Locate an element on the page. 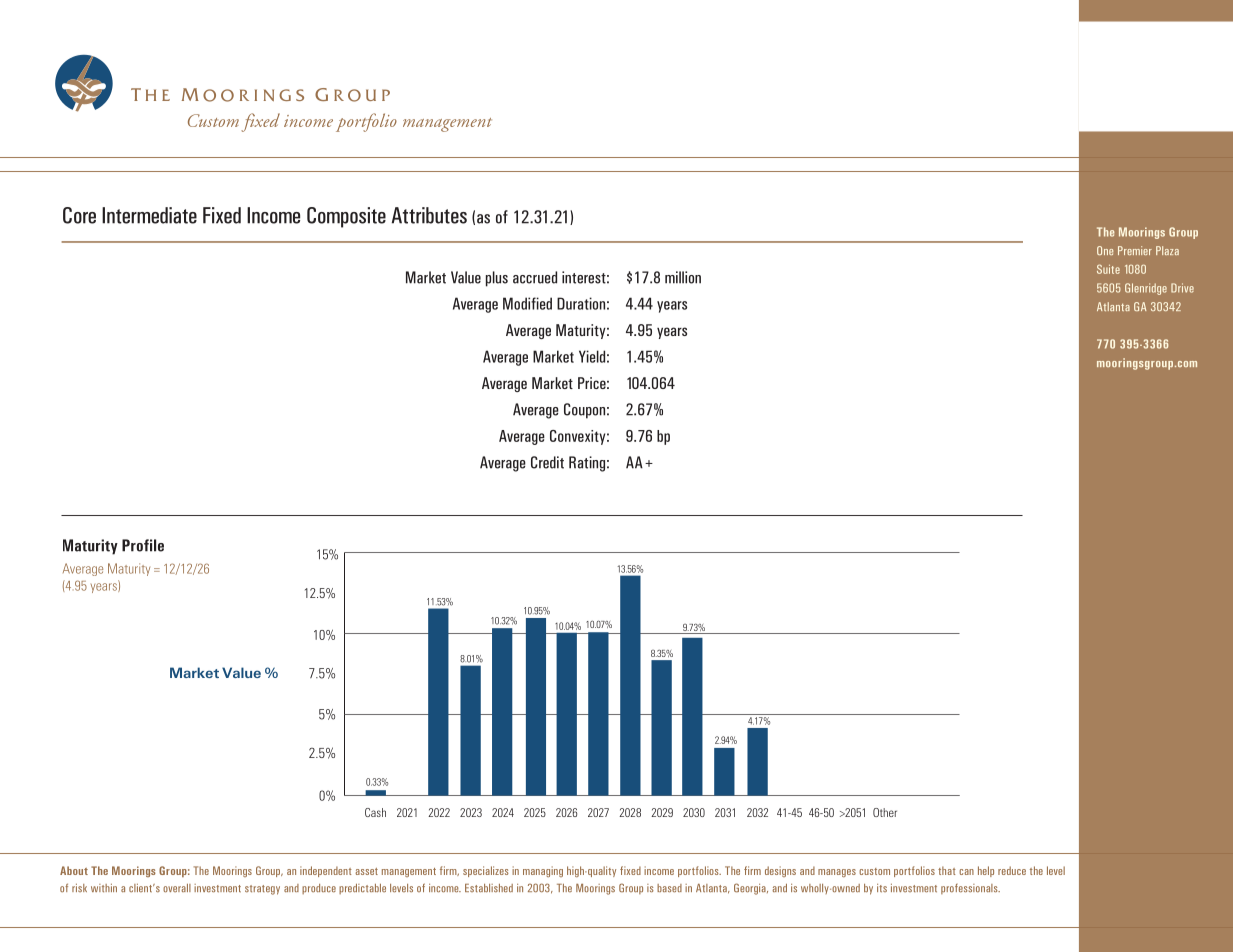  Intermediate is located at coordinates (149, 215).
